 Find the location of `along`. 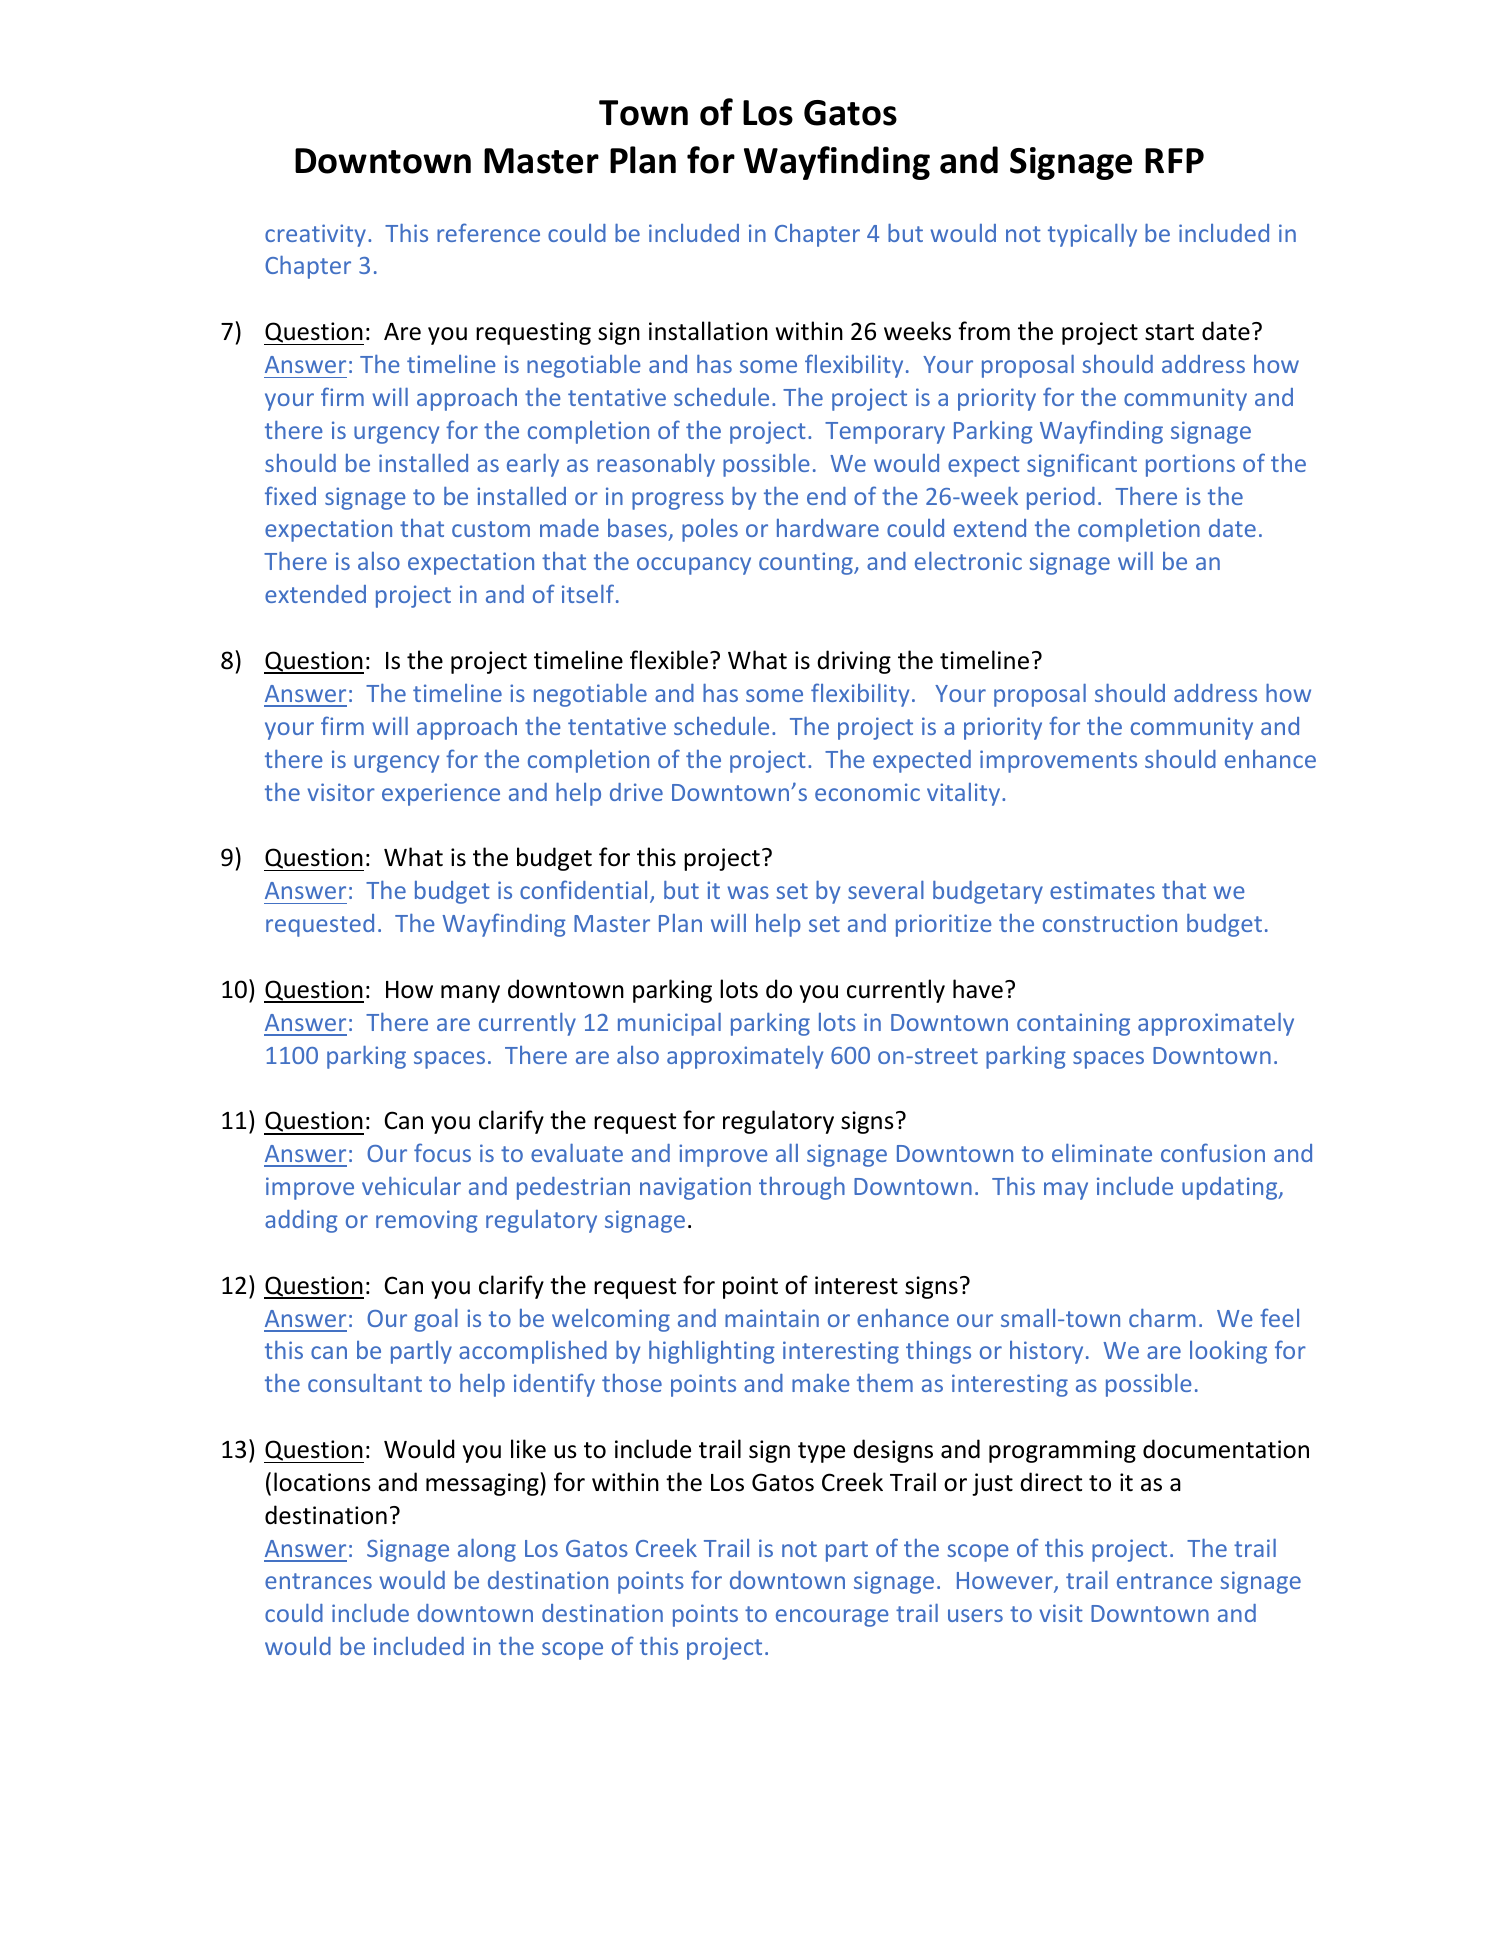

along is located at coordinates (487, 1550).
